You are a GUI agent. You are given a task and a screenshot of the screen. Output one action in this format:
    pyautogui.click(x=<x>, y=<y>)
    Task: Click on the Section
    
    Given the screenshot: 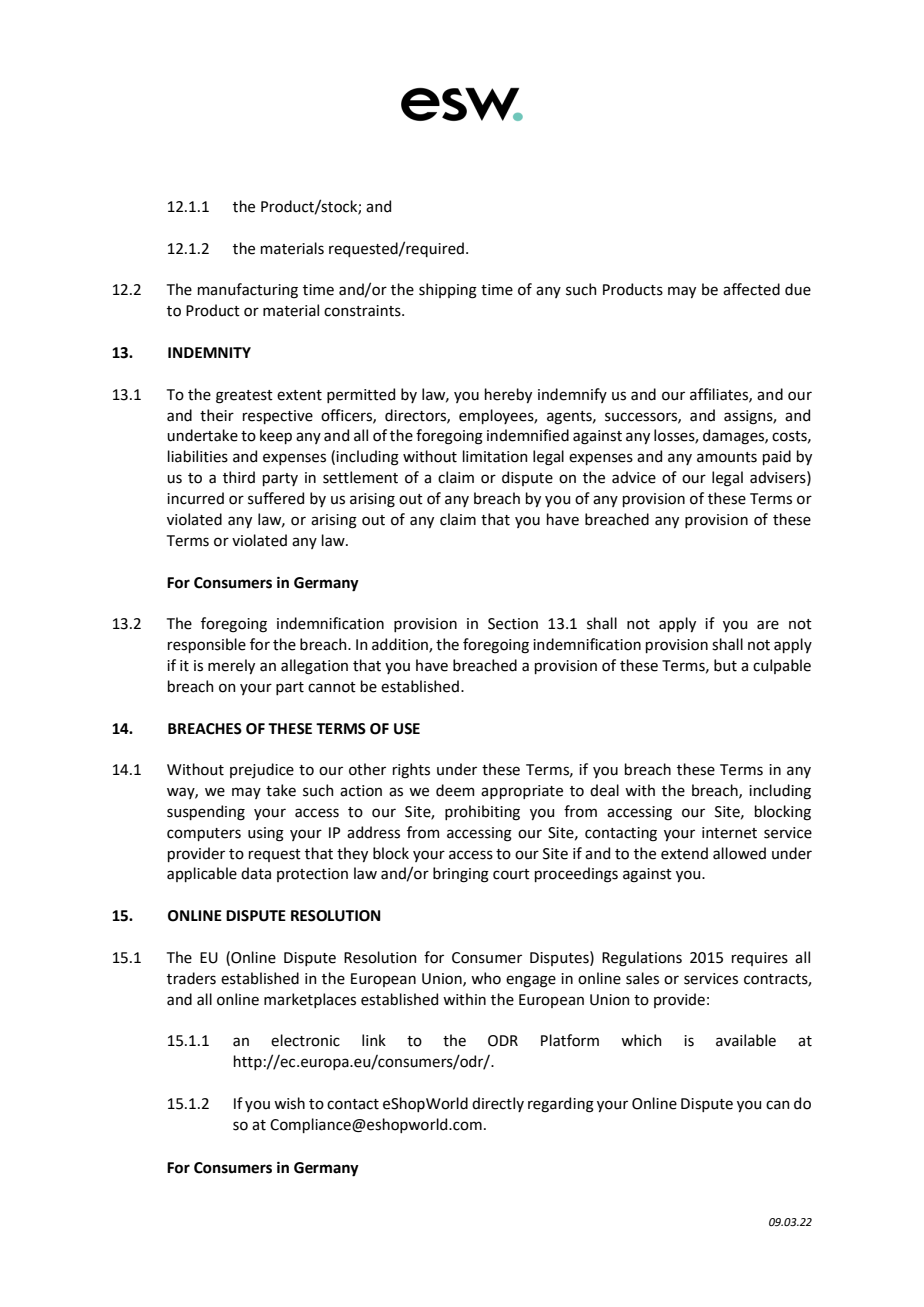 What is the action you would take?
    pyautogui.click(x=513, y=624)
